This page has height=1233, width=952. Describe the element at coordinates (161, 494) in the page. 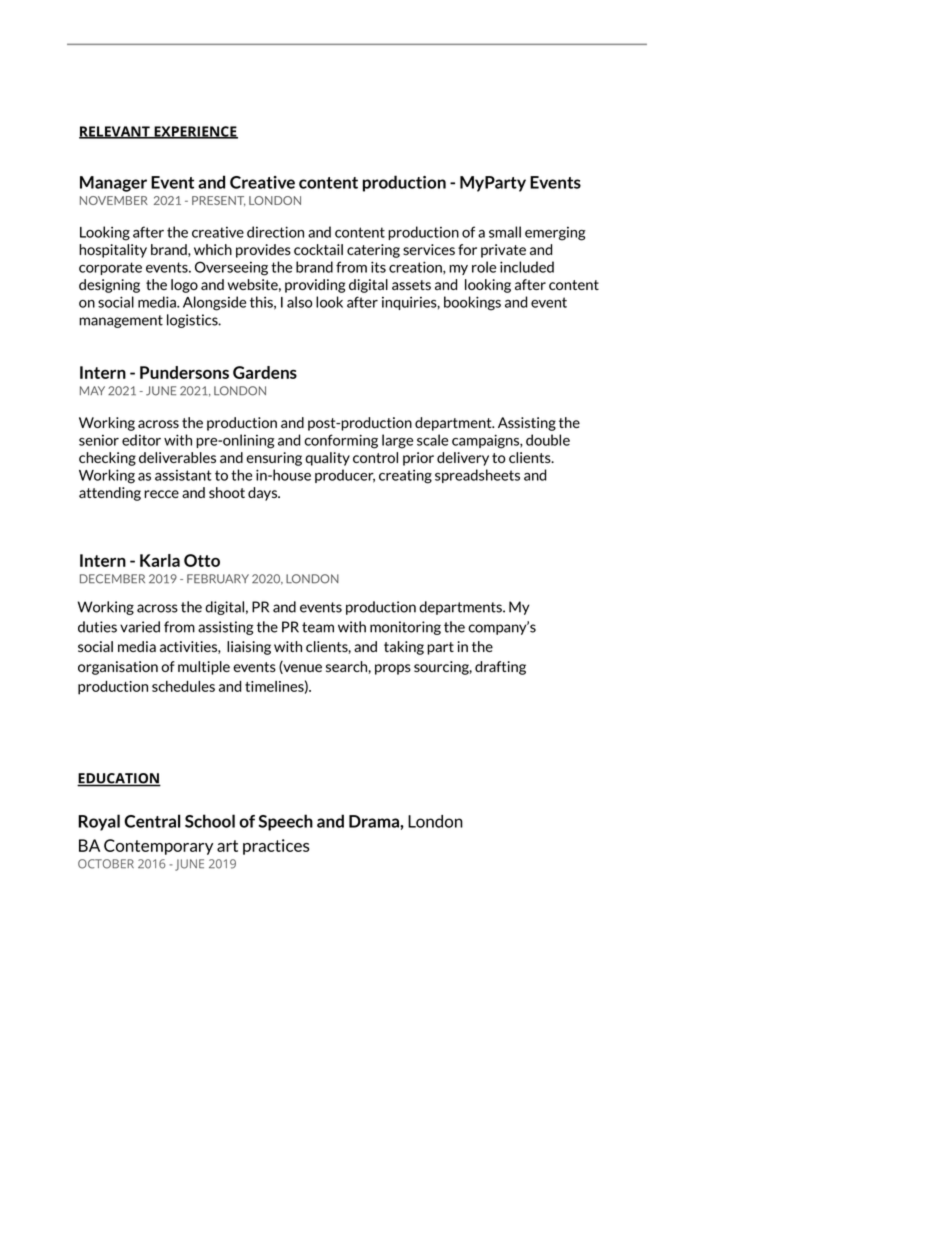

I see `recce` at that location.
